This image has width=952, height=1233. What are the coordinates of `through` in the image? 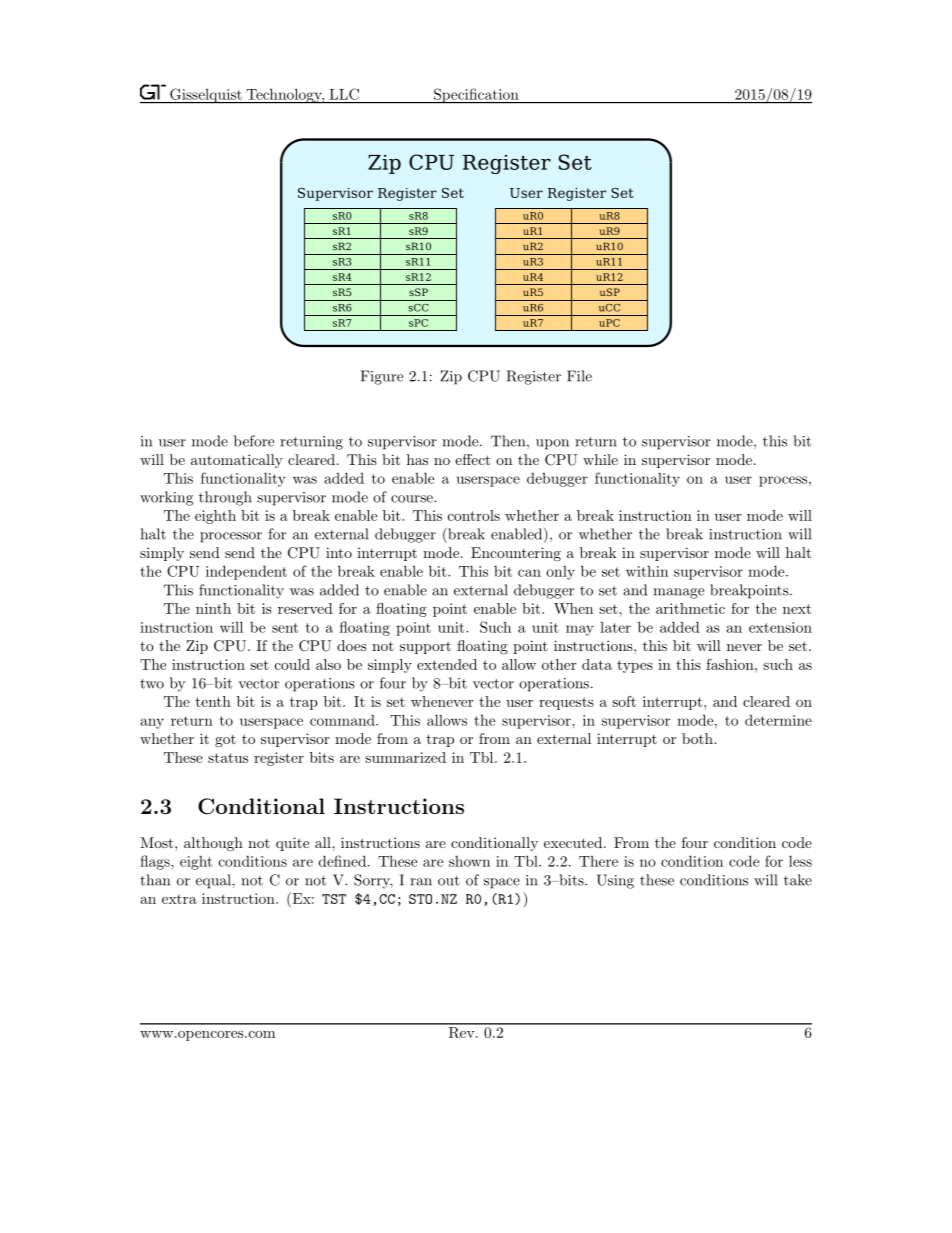 It's located at (225, 498).
